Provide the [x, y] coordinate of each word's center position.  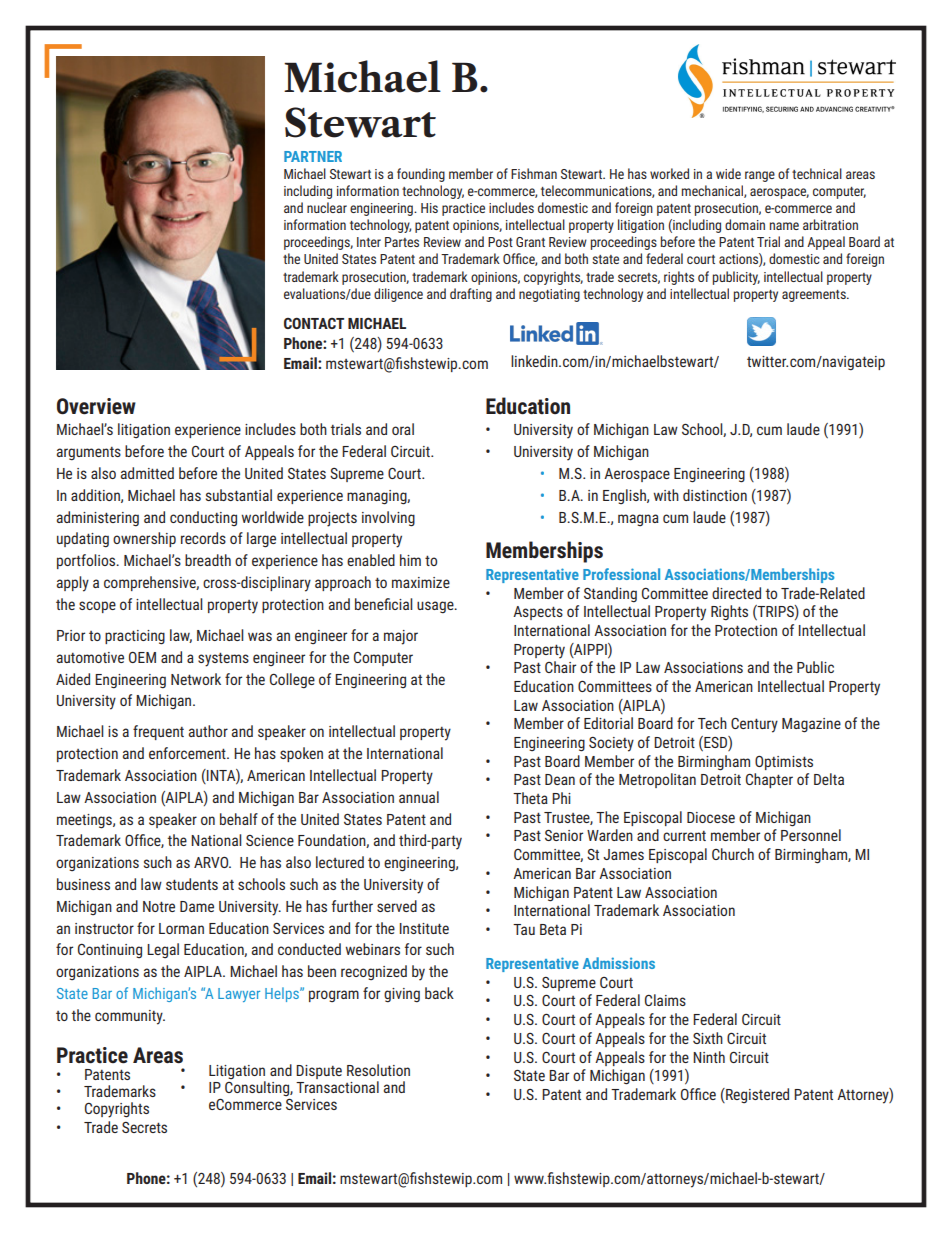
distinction [715, 495]
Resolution [378, 1070]
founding [421, 175]
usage [436, 607]
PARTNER [313, 156]
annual [419, 797]
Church [733, 854]
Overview [96, 406]
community [130, 1017]
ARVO [212, 862]
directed [736, 593]
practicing [135, 637]
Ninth [709, 1057]
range [760, 176]
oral [403, 429]
